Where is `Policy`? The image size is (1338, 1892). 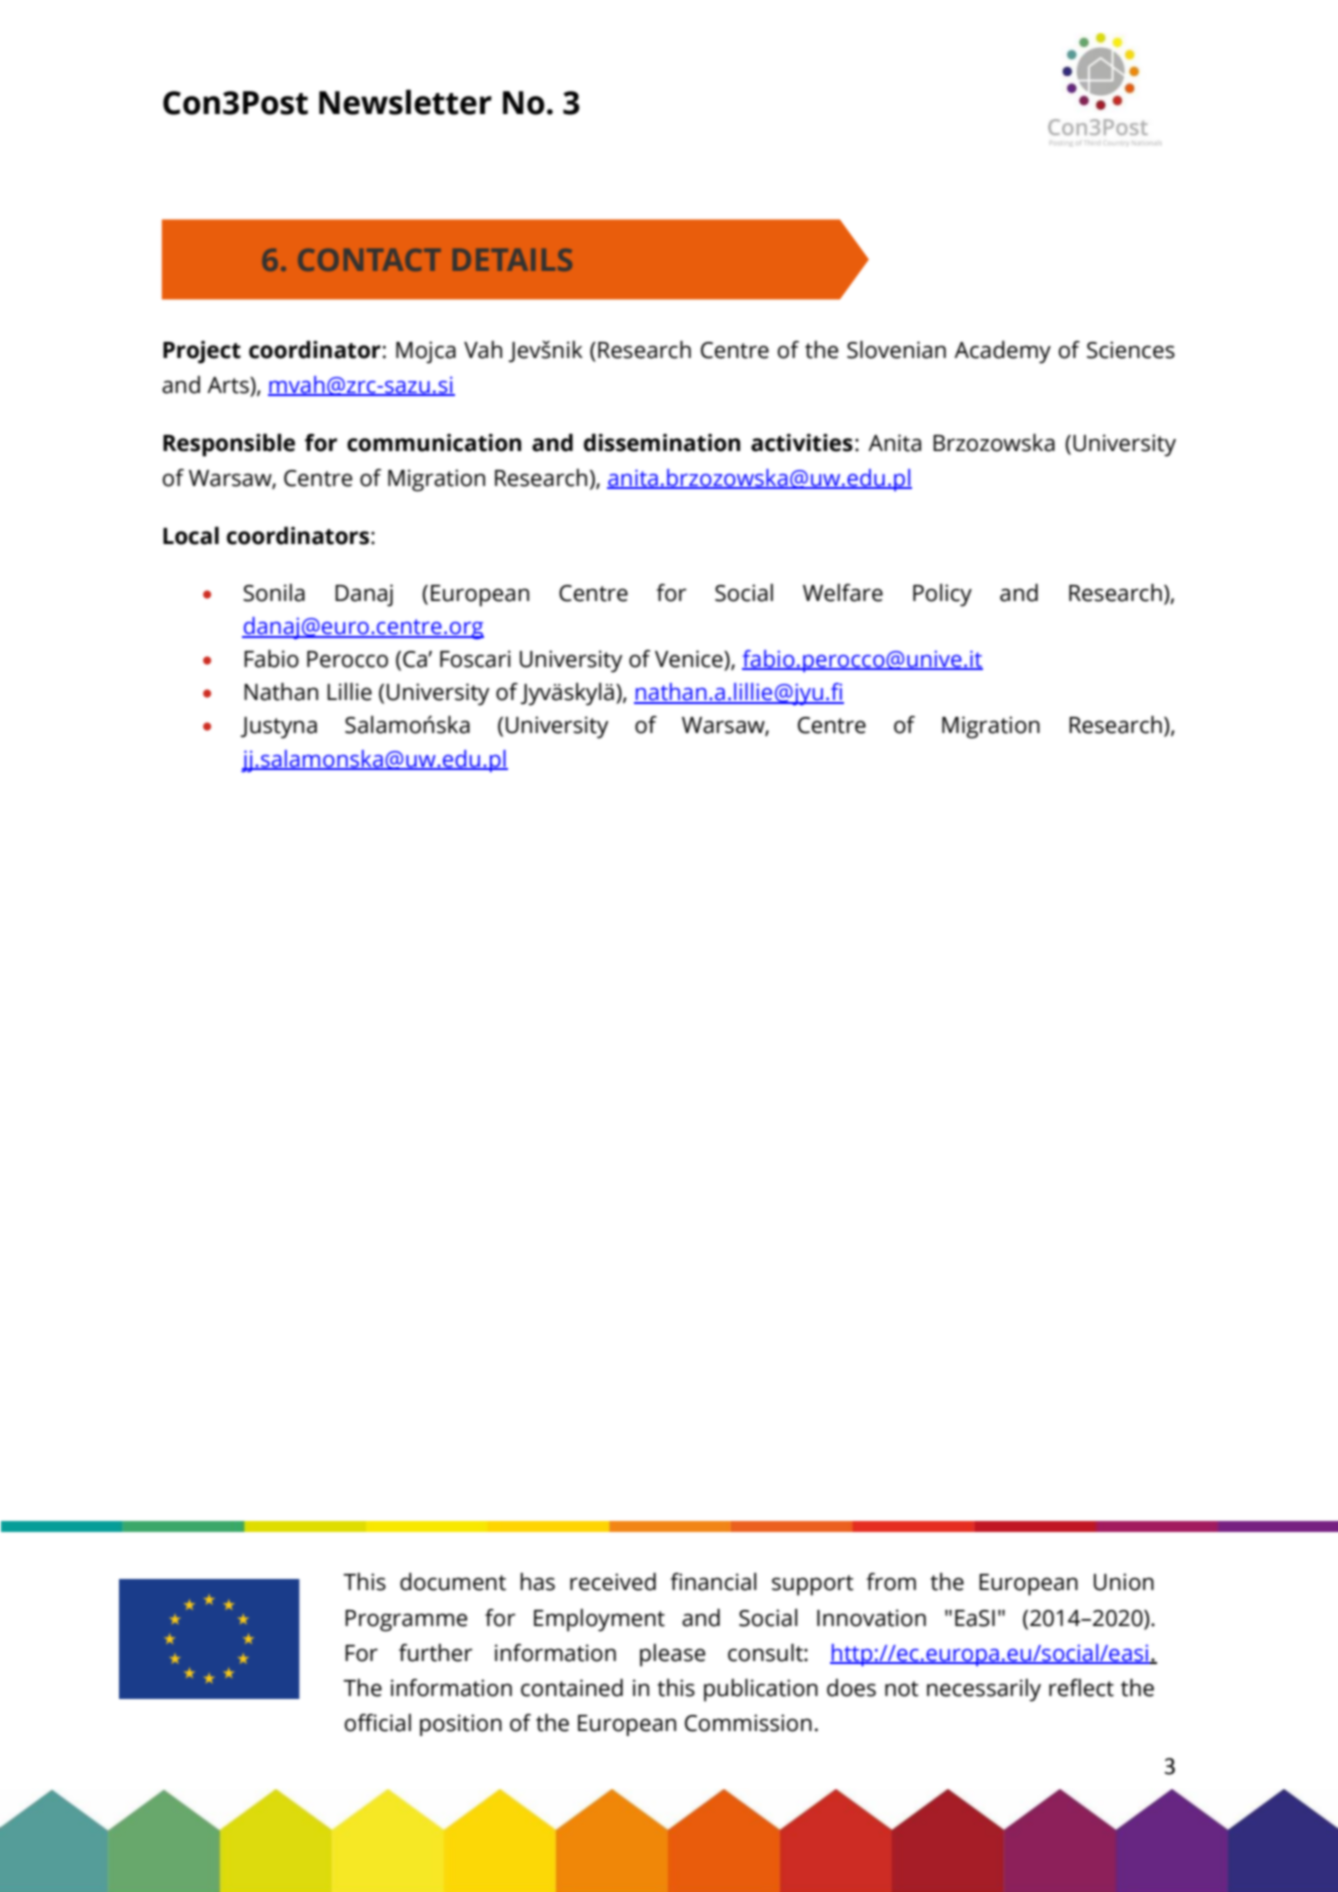 Policy is located at coordinates (942, 595).
